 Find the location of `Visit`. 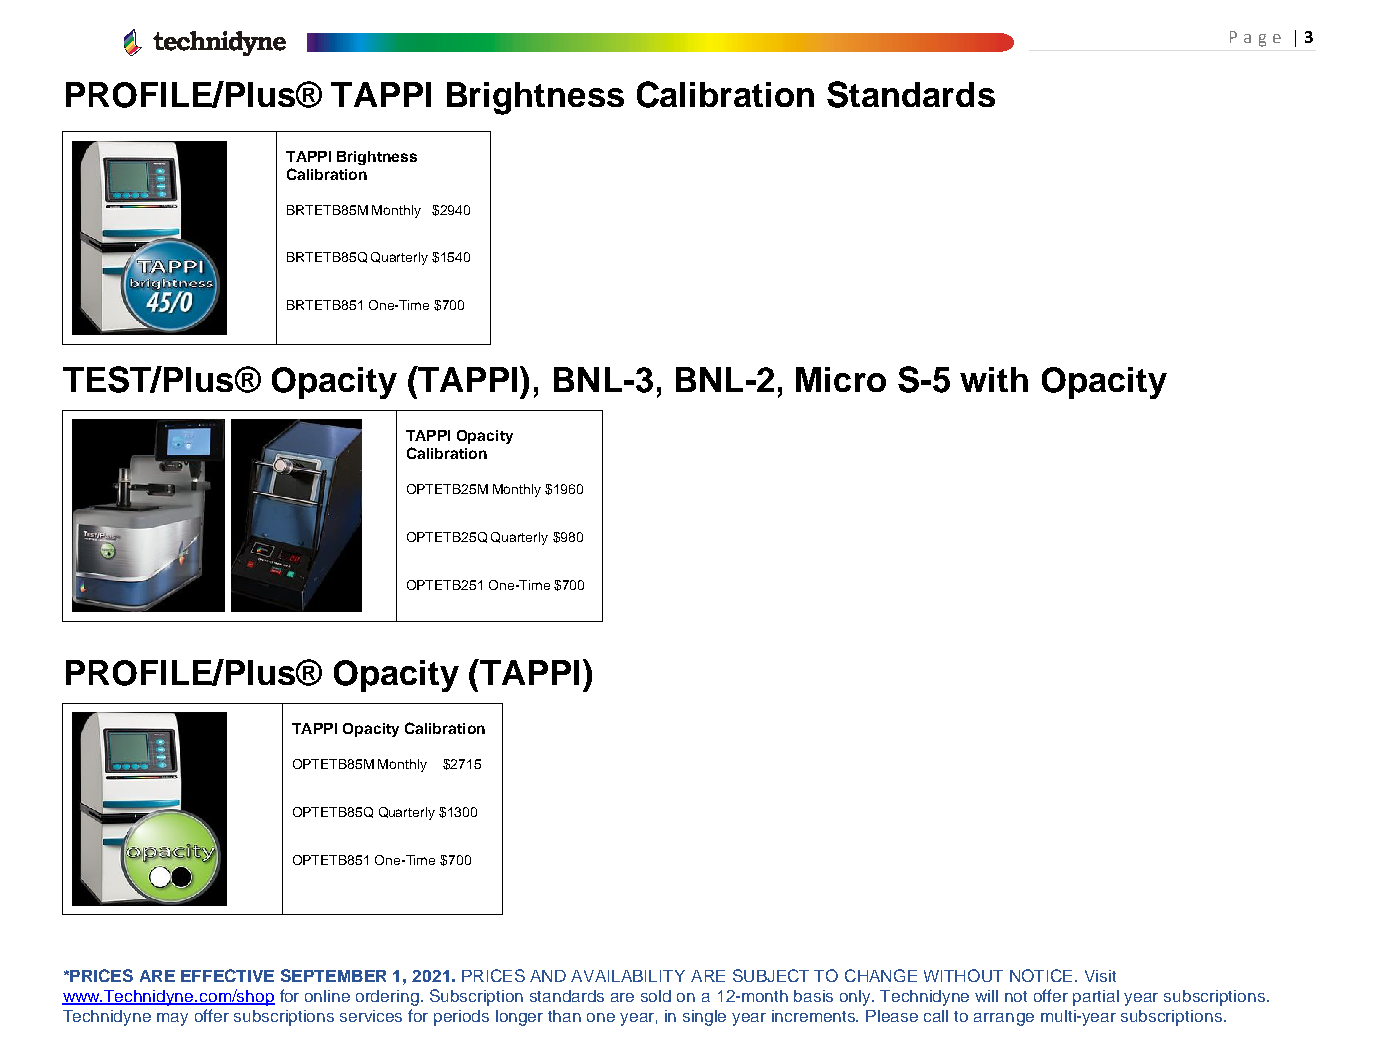

Visit is located at coordinates (1100, 976).
